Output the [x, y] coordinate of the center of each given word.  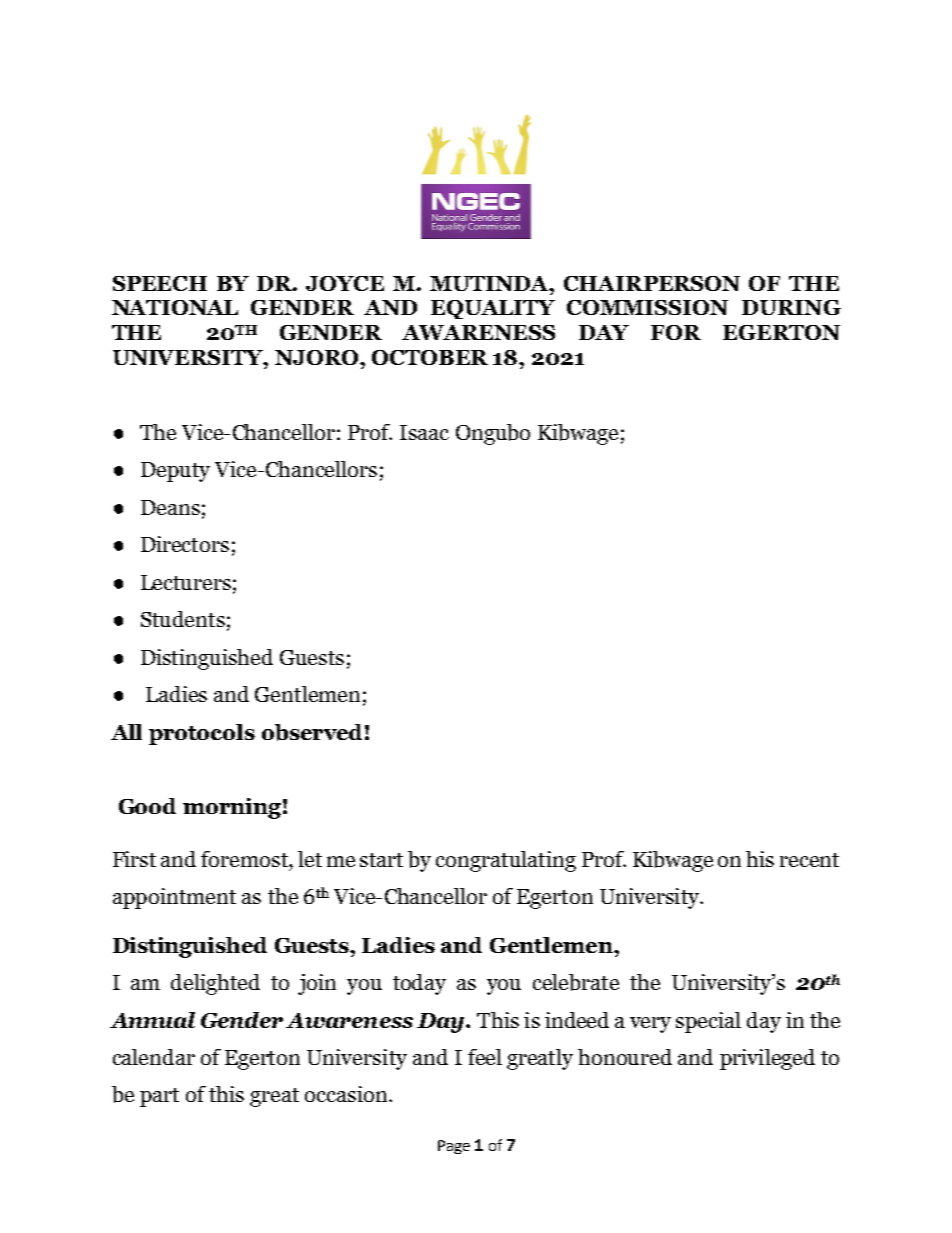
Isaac [424, 432]
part [159, 1097]
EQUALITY [493, 309]
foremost [245, 859]
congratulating [506, 861]
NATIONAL [175, 307]
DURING [791, 307]
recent [809, 860]
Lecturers [186, 582]
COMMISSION [647, 307]
